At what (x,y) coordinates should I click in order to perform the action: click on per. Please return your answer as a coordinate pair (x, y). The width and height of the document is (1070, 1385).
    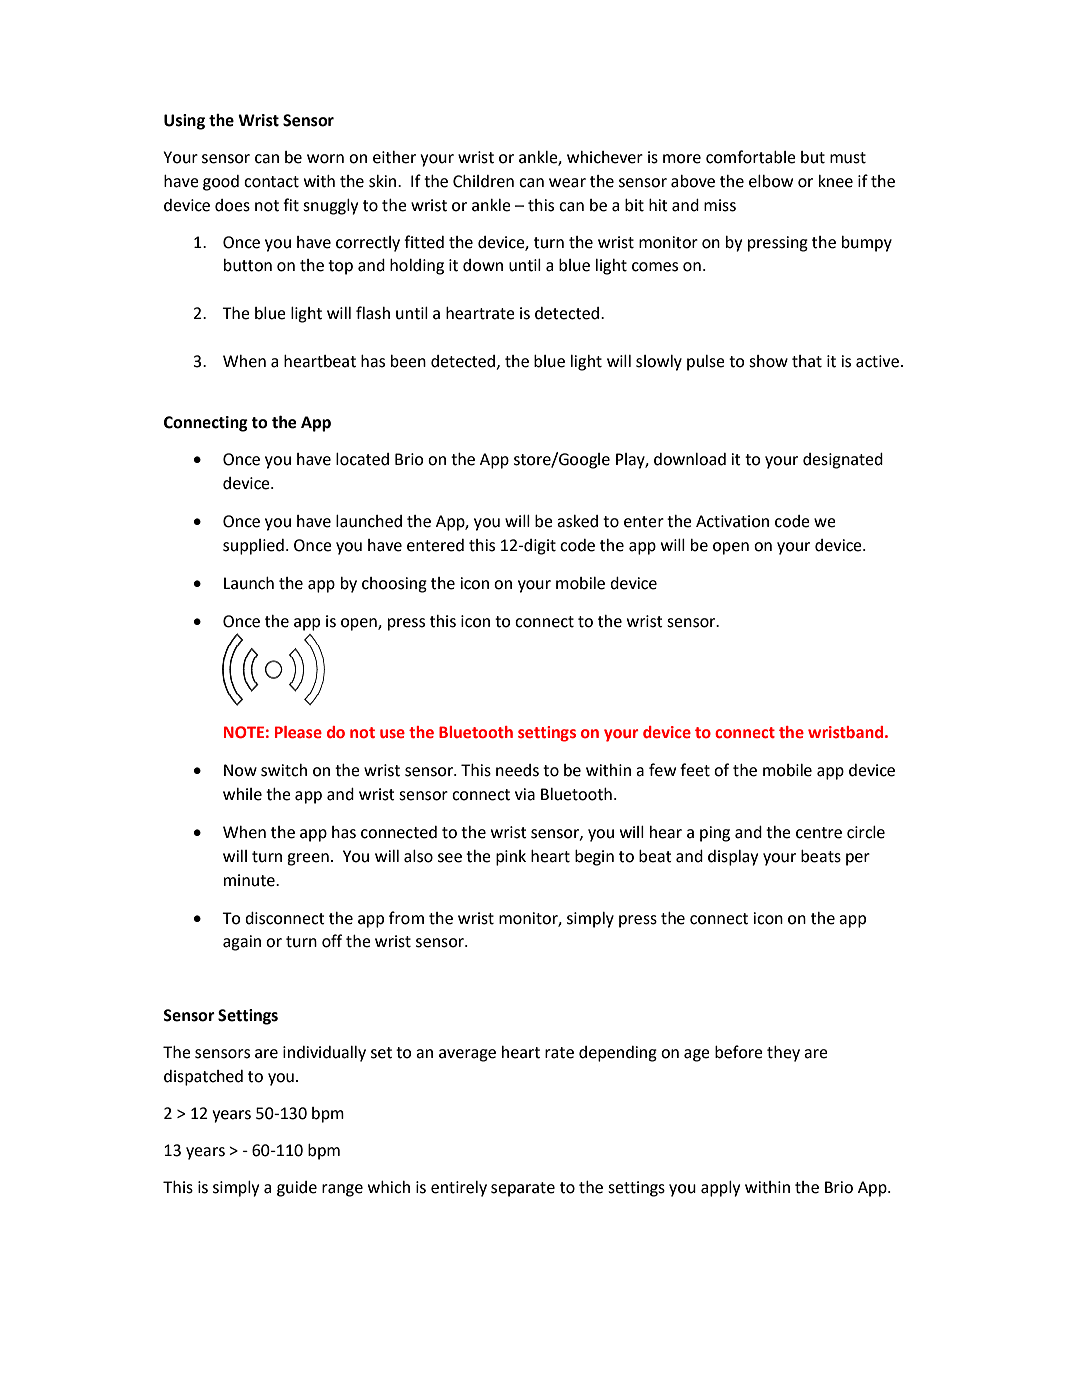
    Looking at the image, I should click on (858, 859).
